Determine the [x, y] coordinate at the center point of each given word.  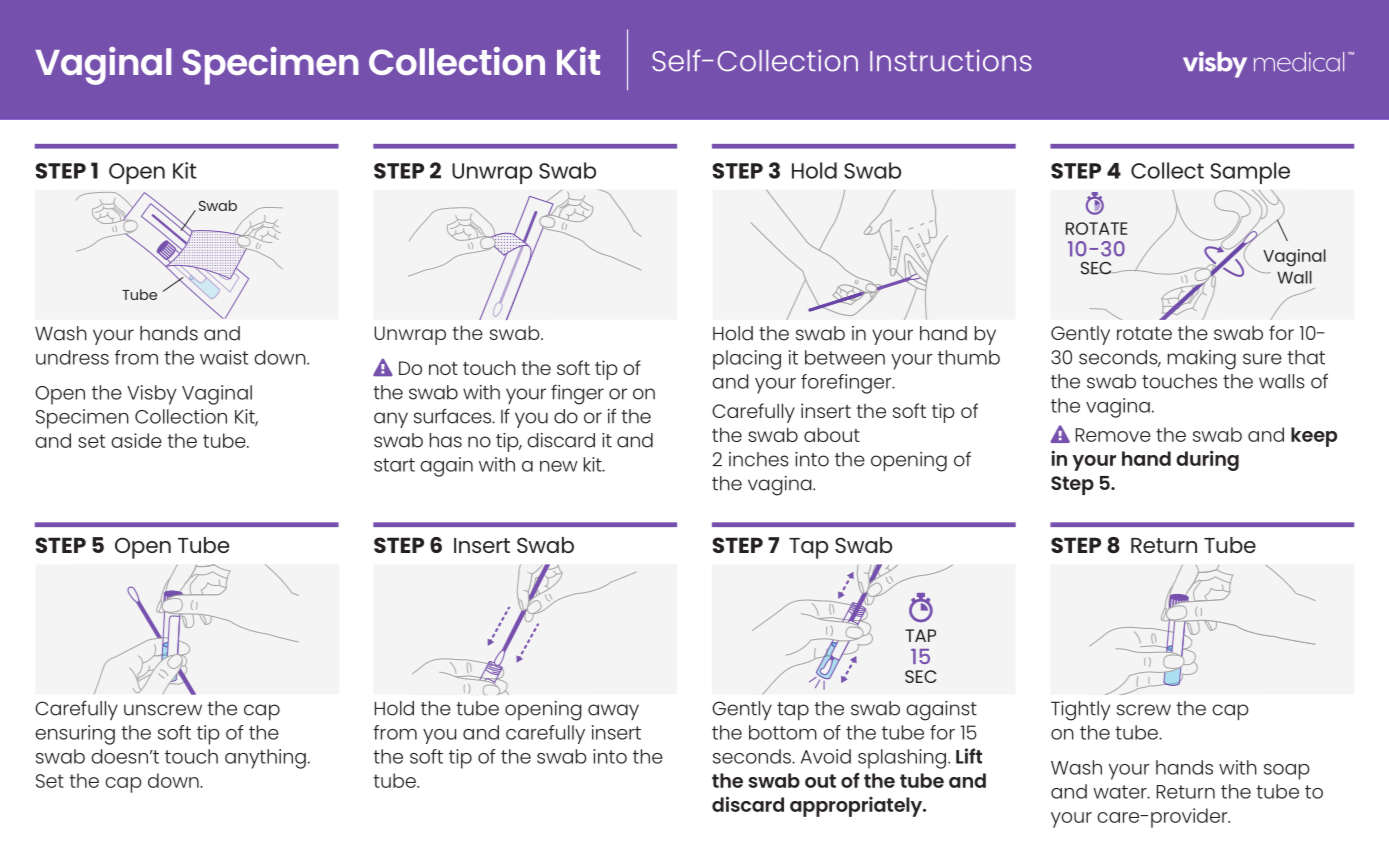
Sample [1250, 173]
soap [1287, 772]
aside [136, 440]
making [1202, 360]
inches [759, 459]
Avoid [826, 756]
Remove [1113, 435]
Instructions [951, 61]
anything [265, 759]
